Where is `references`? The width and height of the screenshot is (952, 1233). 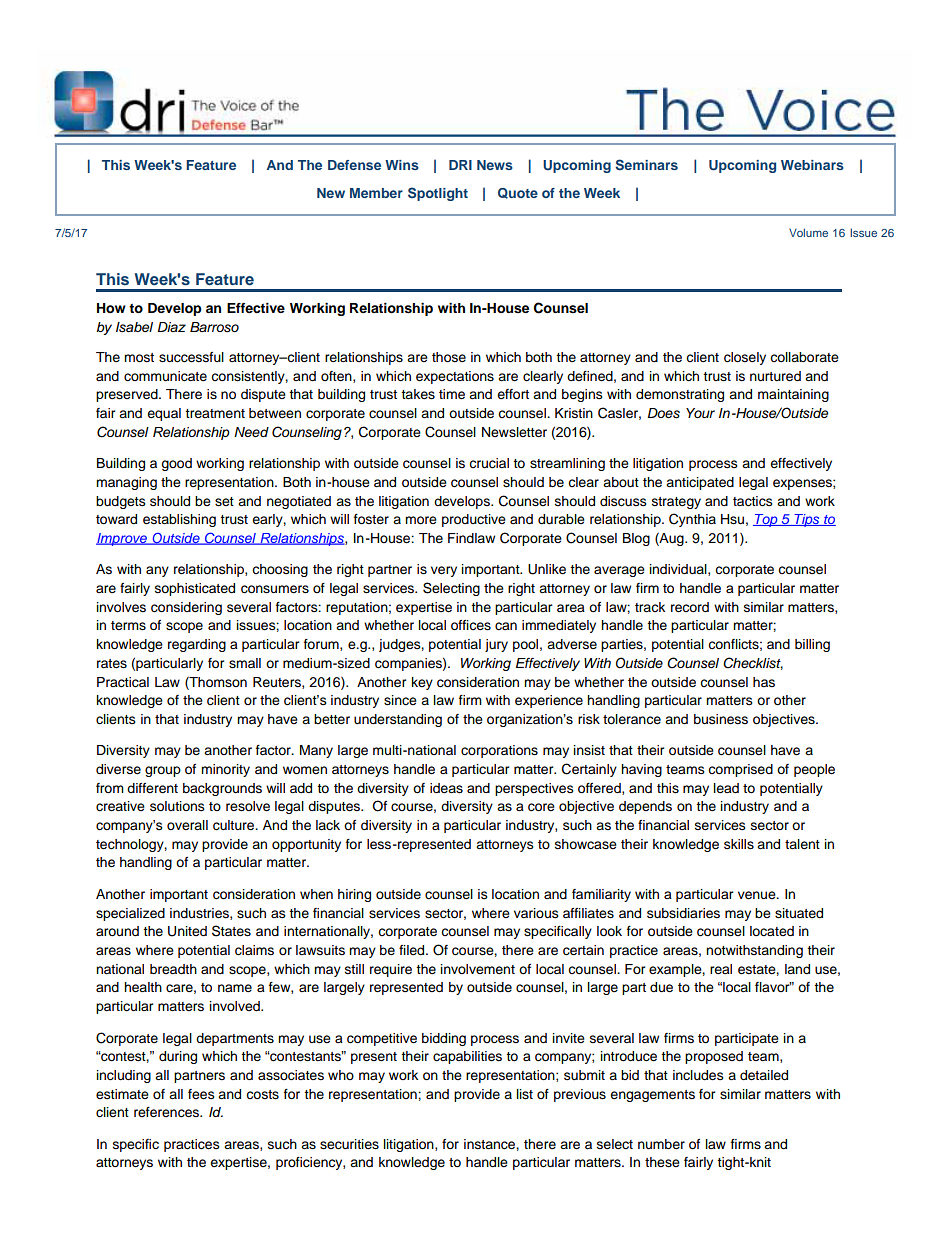 references is located at coordinates (168, 1112).
